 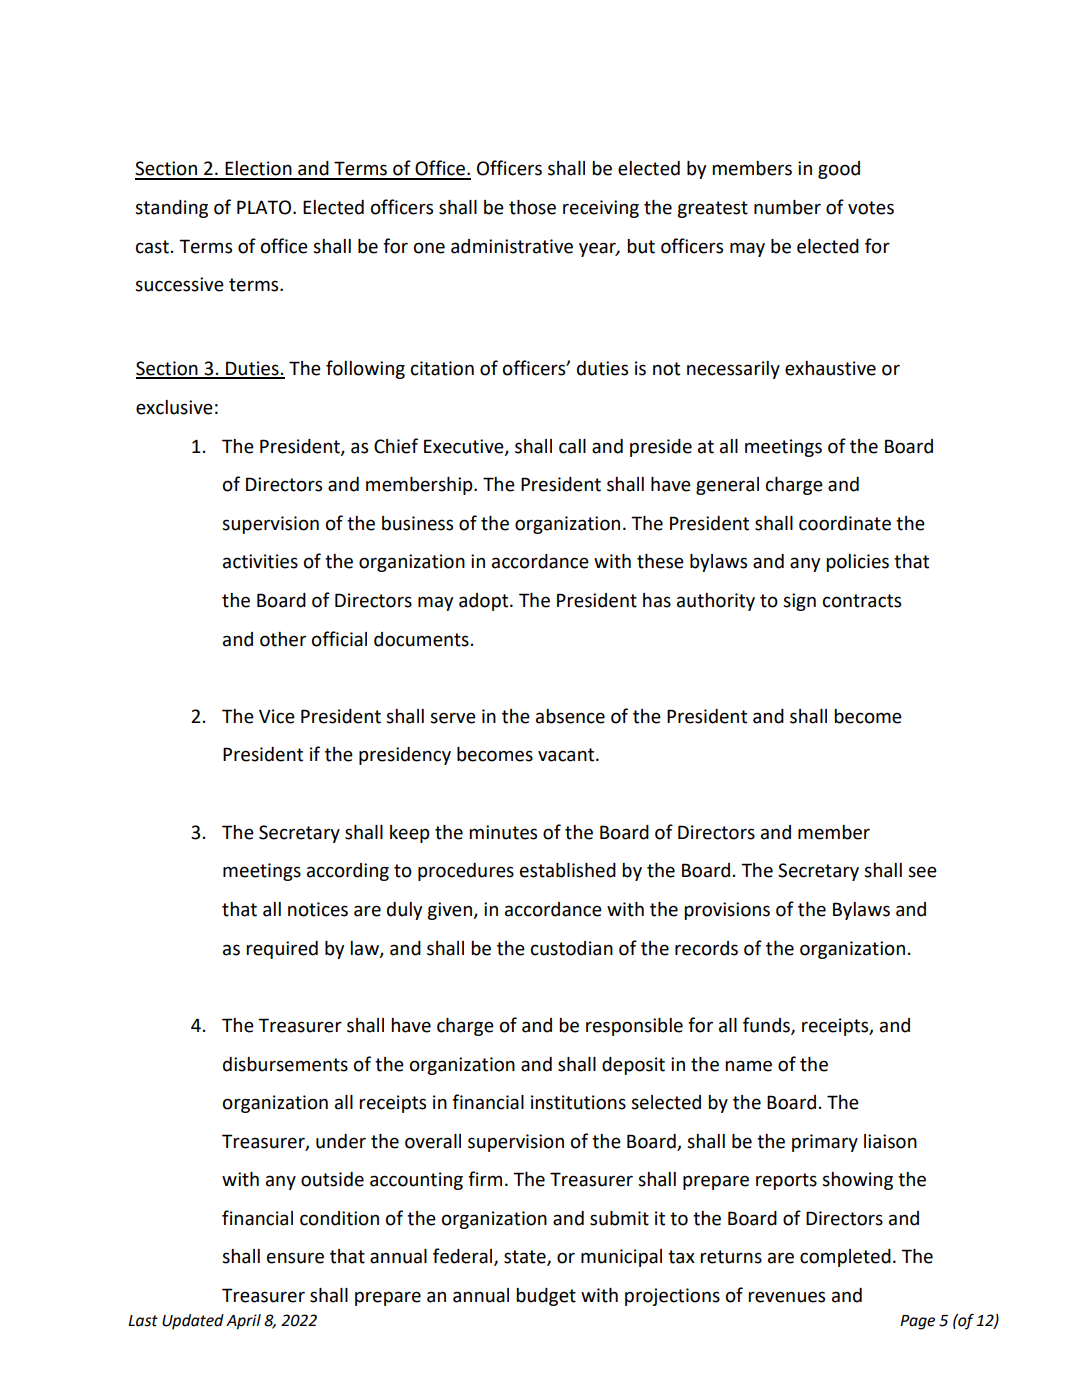 I want to click on April, so click(x=243, y=1322).
